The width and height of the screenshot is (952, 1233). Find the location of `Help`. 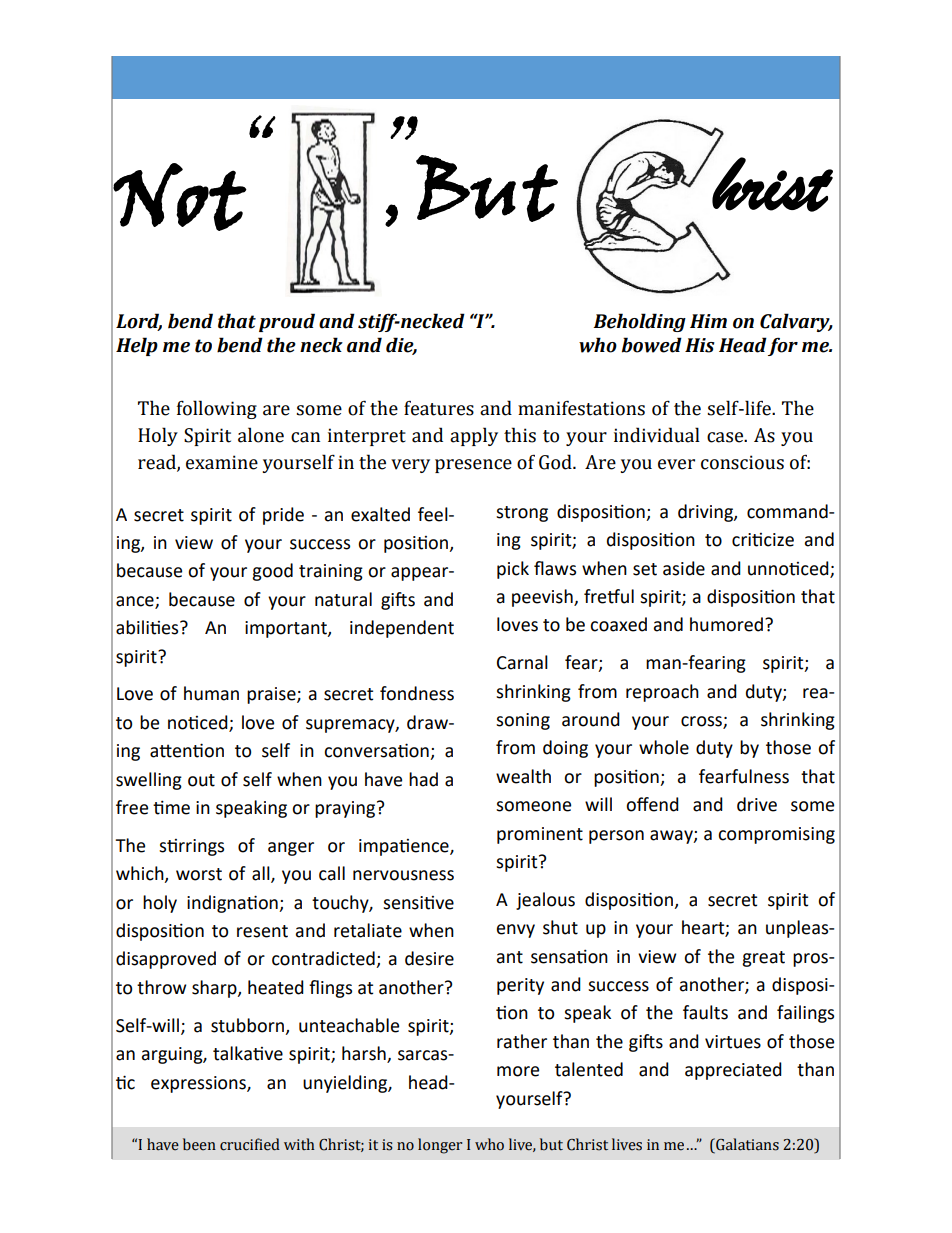

Help is located at coordinates (137, 346).
